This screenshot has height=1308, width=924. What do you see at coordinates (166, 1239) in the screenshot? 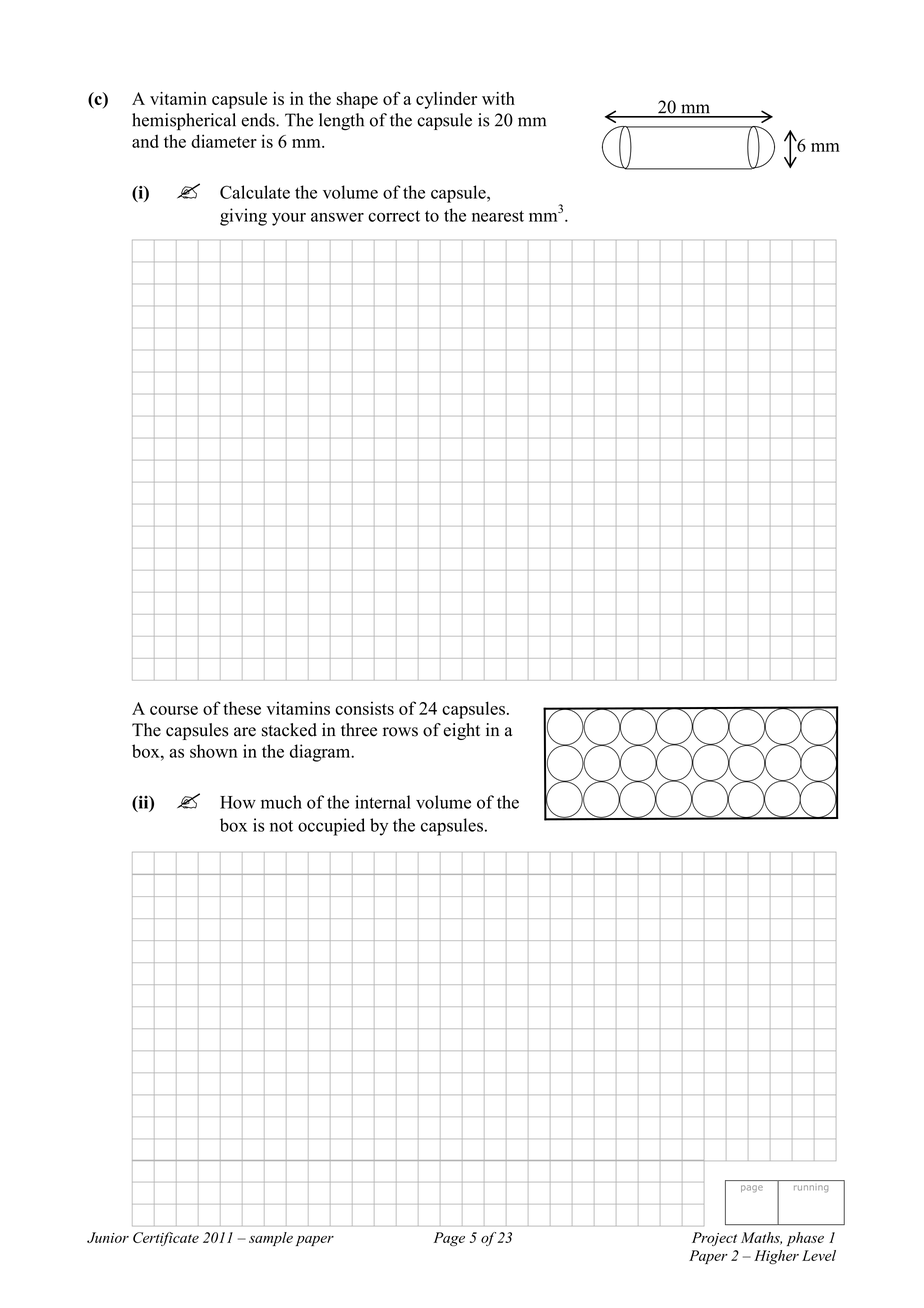
I see `Certificate` at bounding box center [166, 1239].
